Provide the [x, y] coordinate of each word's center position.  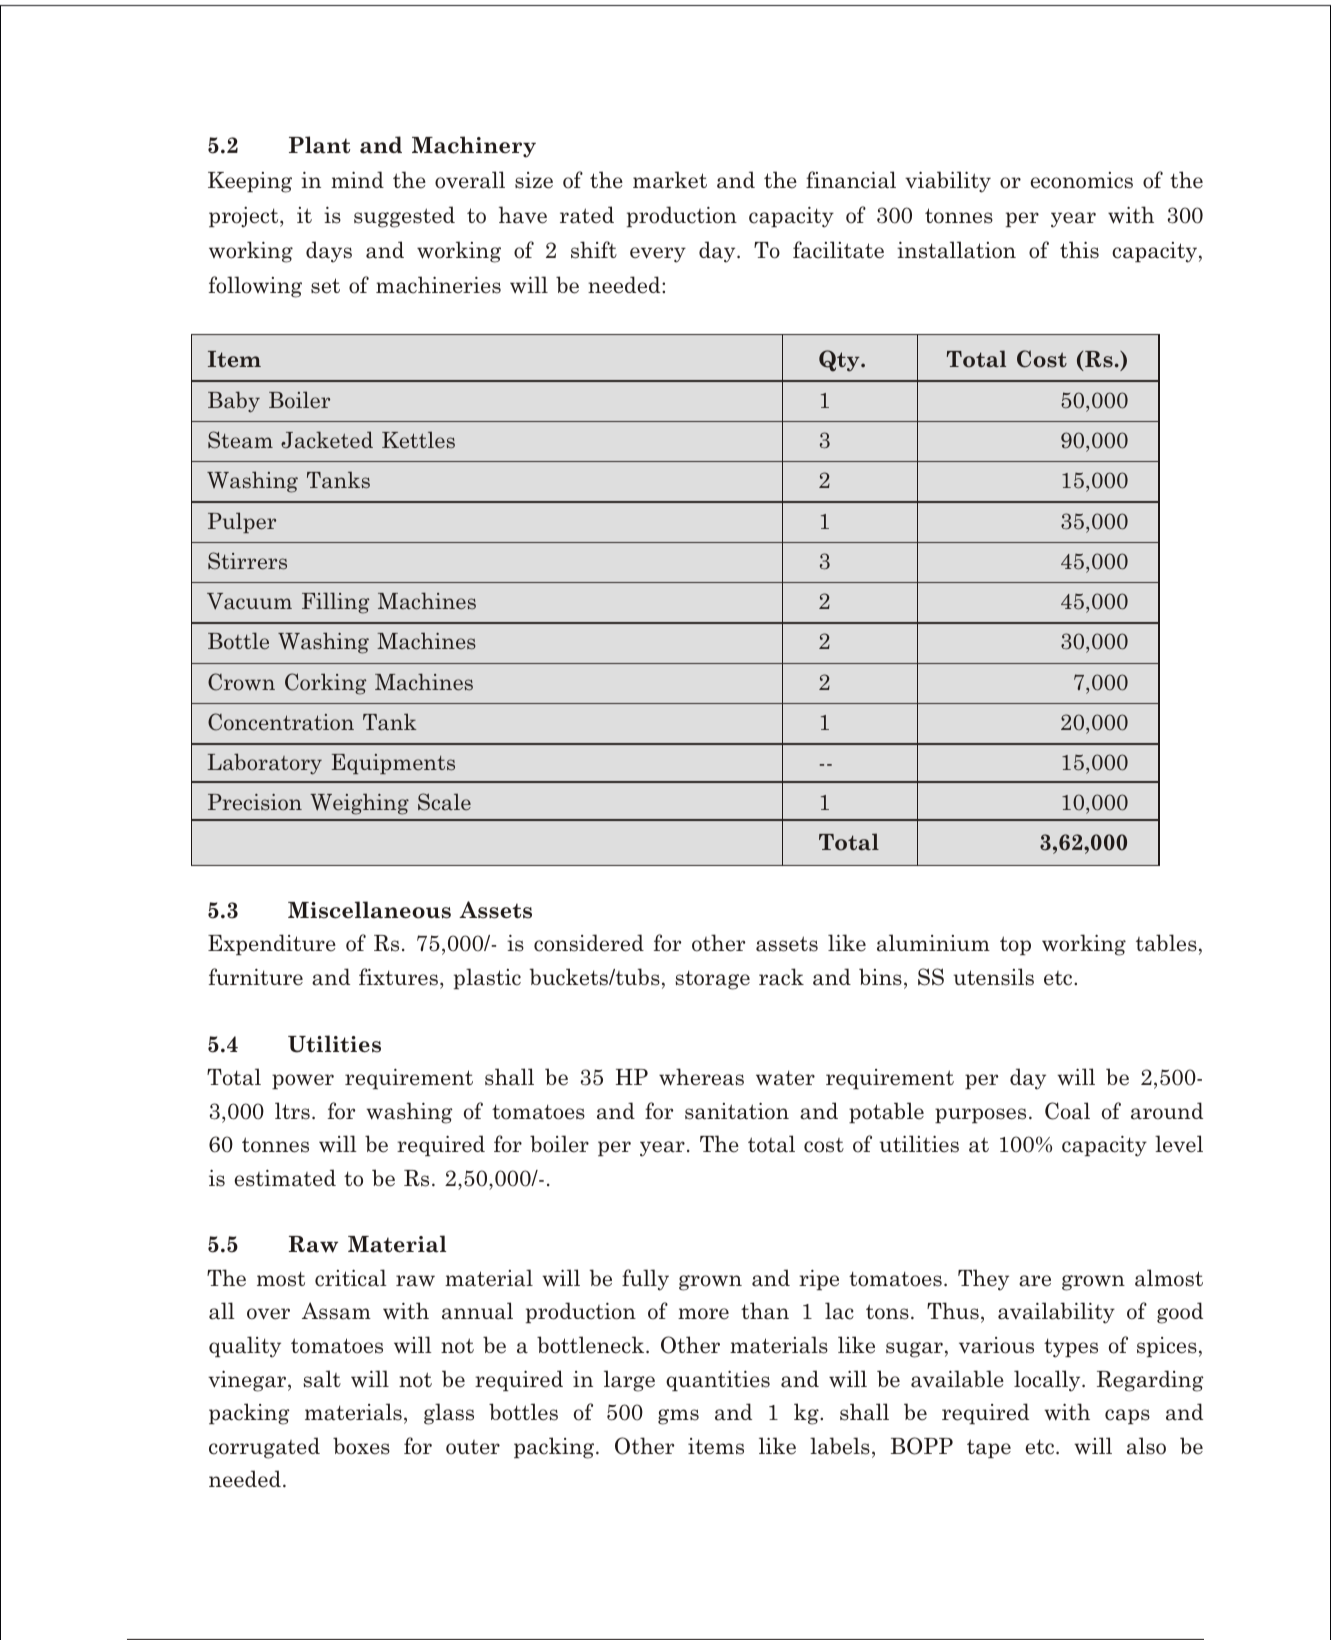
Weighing [359, 804]
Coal [1067, 1111]
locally [1048, 1381]
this [1079, 250]
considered [589, 943]
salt [322, 1379]
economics [1082, 180]
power [303, 1081]
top [1015, 945]
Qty [840, 361]
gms [678, 1417]
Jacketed [327, 440]
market [670, 180]
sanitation [737, 1111]
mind [357, 179]
